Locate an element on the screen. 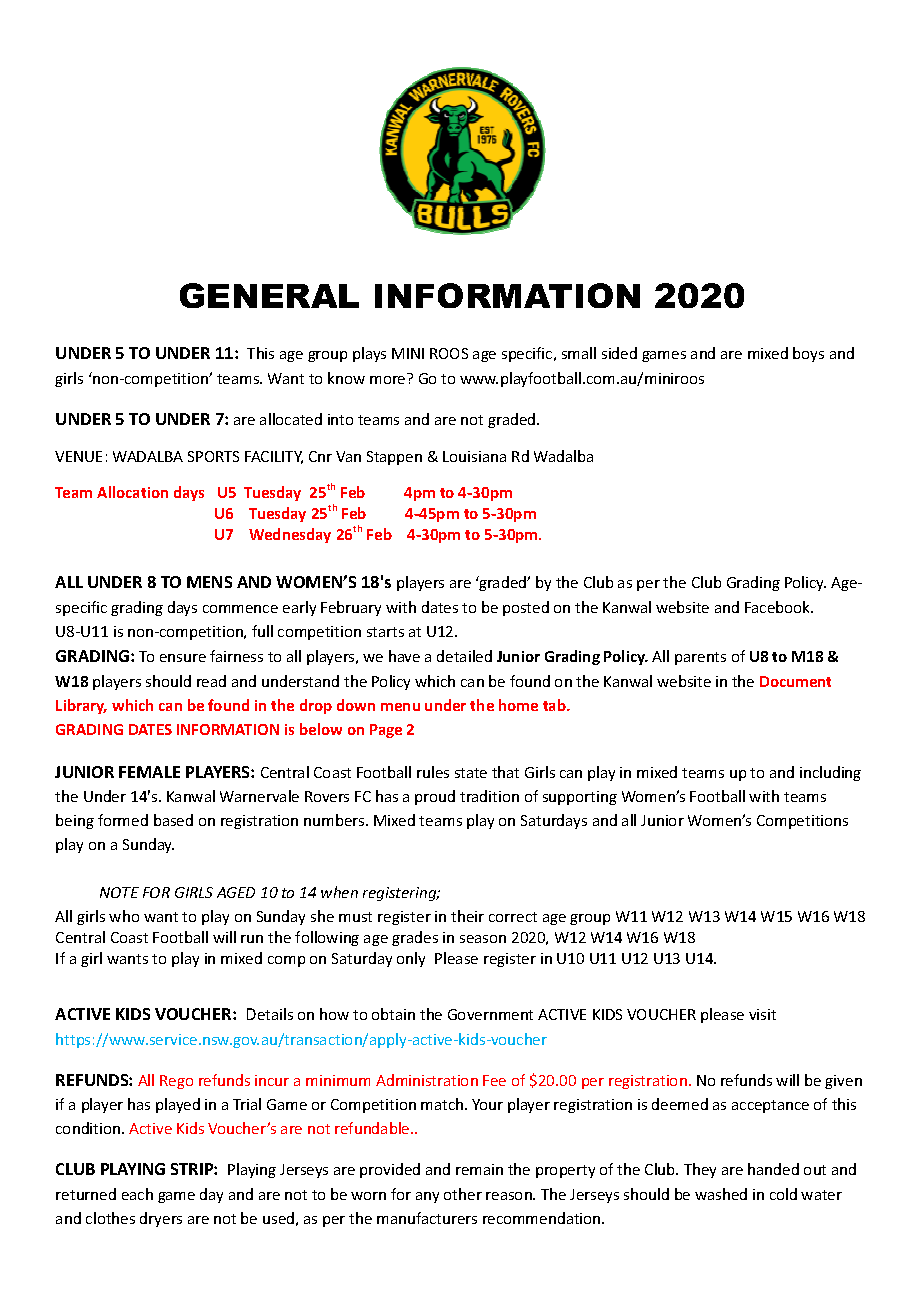  who is located at coordinates (124, 916).
